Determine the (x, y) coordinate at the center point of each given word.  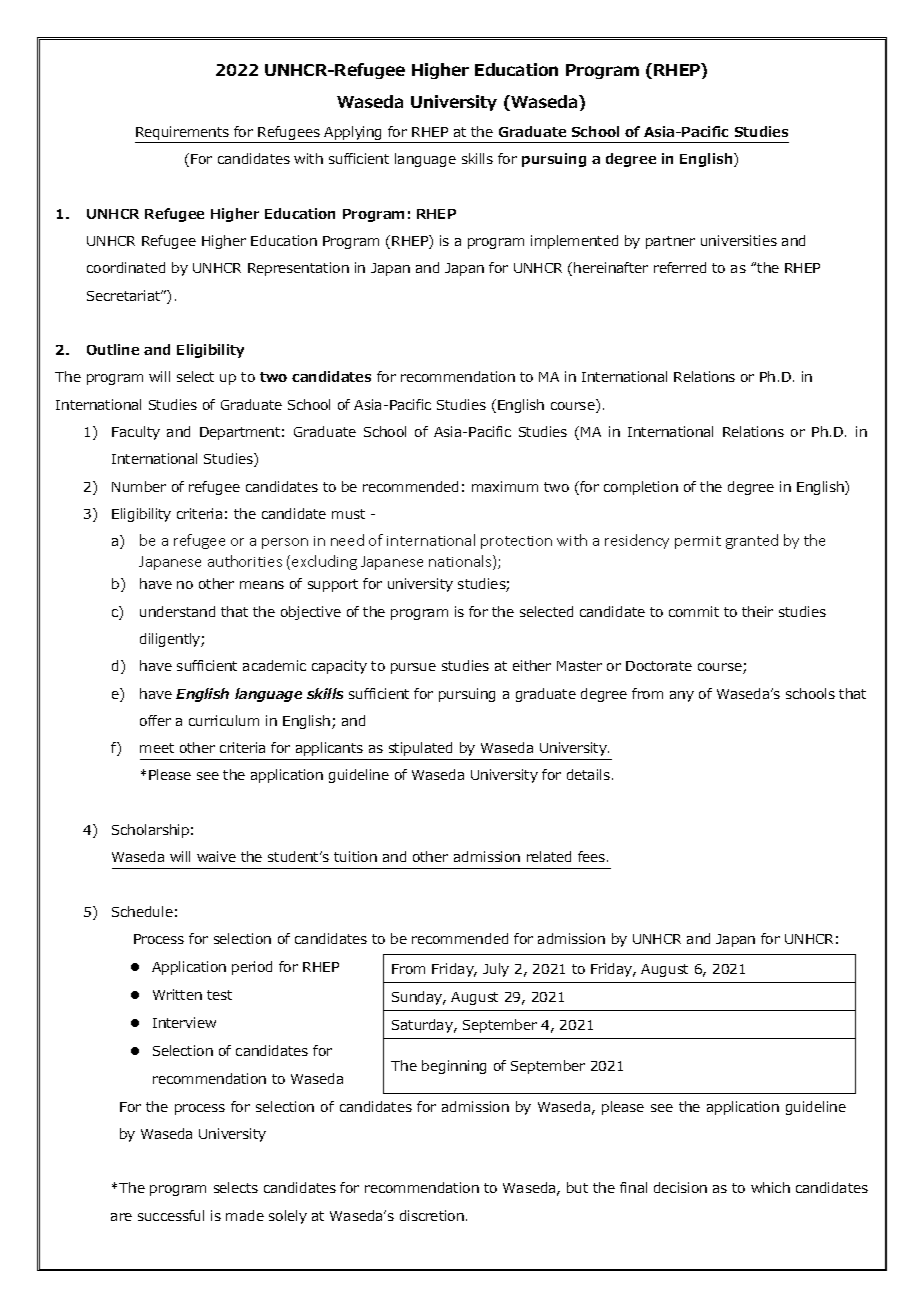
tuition (355, 856)
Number (139, 486)
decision (680, 1187)
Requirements (183, 134)
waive (216, 856)
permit (698, 542)
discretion (432, 1215)
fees (593, 856)
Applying (354, 134)
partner (670, 242)
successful (171, 1215)
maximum (505, 486)
